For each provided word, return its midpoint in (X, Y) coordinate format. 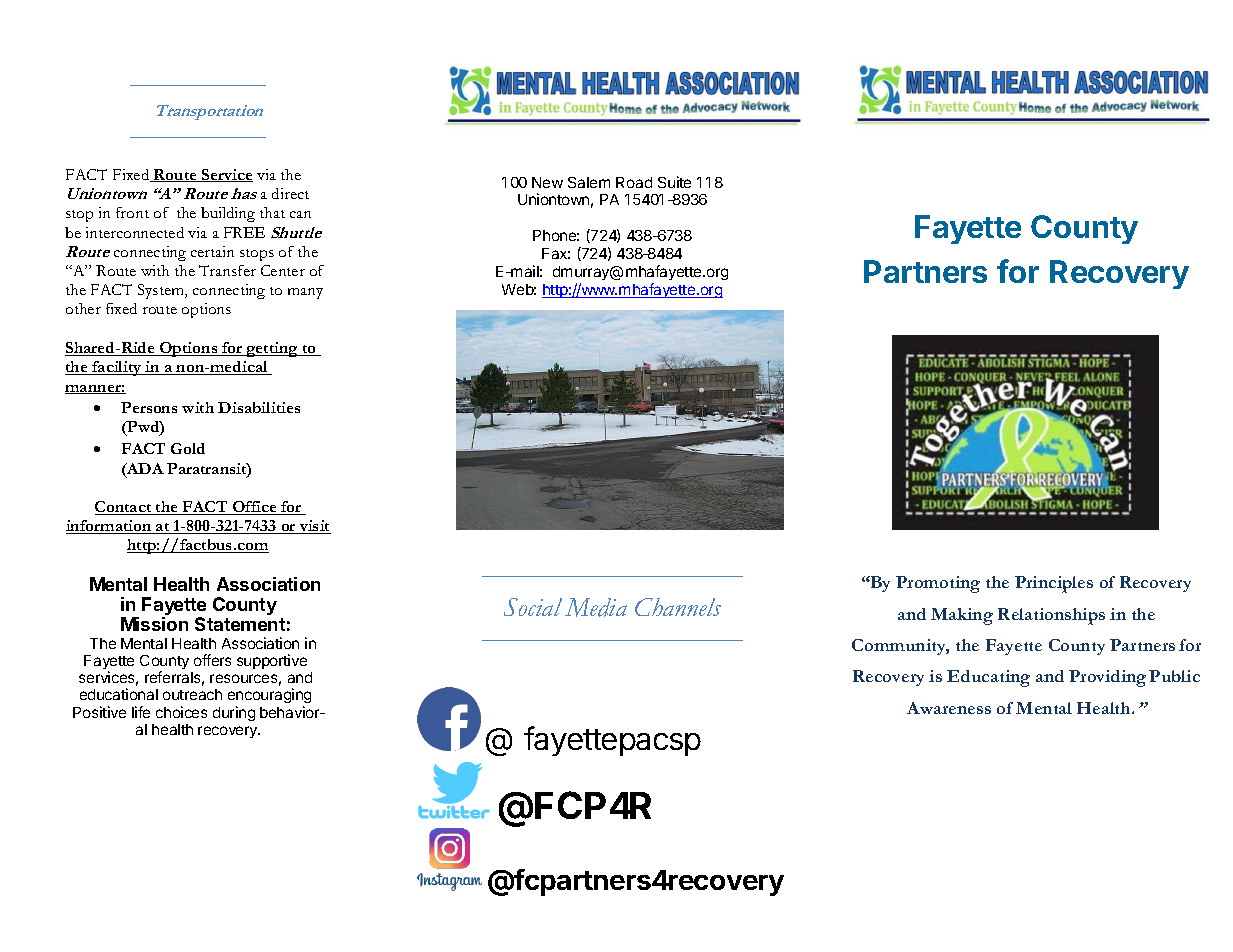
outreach (192, 694)
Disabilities (259, 407)
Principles (1054, 584)
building (228, 214)
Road (634, 182)
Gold (188, 448)
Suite (674, 182)
